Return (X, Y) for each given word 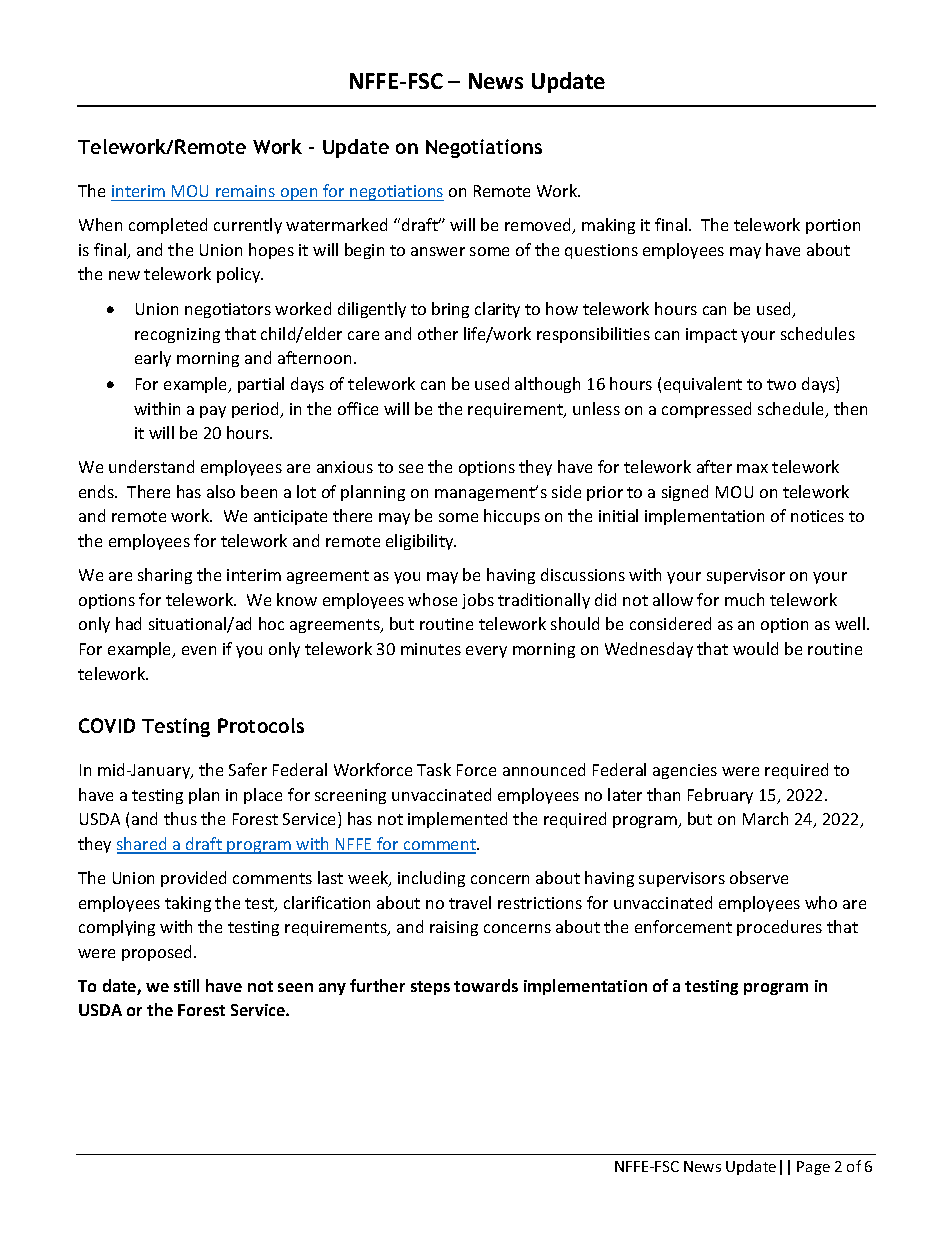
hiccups (512, 517)
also (221, 491)
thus (180, 818)
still (186, 985)
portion (833, 226)
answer (438, 251)
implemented (457, 820)
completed (168, 226)
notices (817, 516)
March (765, 818)
